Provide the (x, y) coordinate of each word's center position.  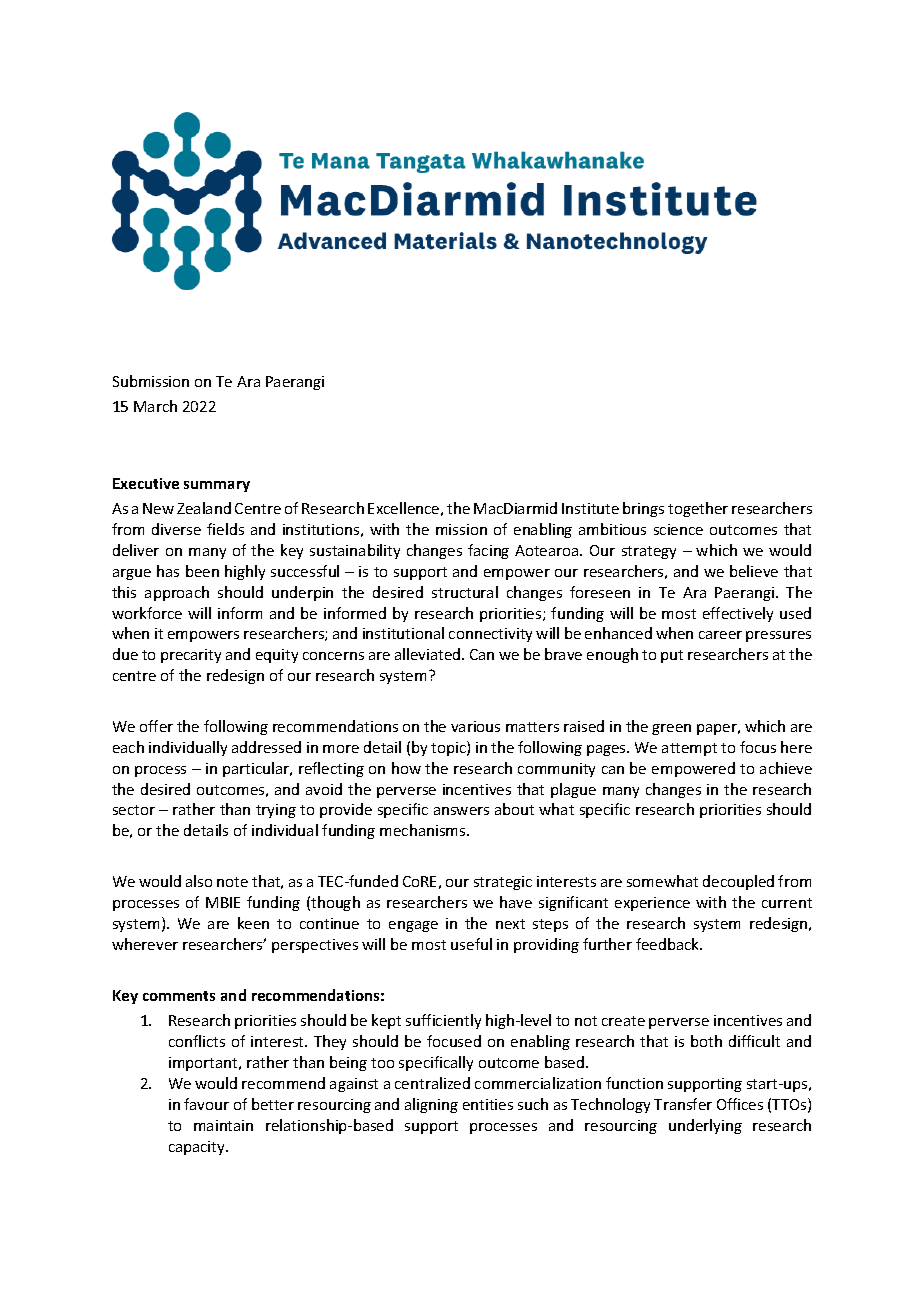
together (698, 509)
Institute (590, 508)
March (155, 406)
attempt (689, 749)
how (406, 768)
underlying (705, 1126)
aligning (431, 1105)
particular (257, 769)
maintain (223, 1125)
